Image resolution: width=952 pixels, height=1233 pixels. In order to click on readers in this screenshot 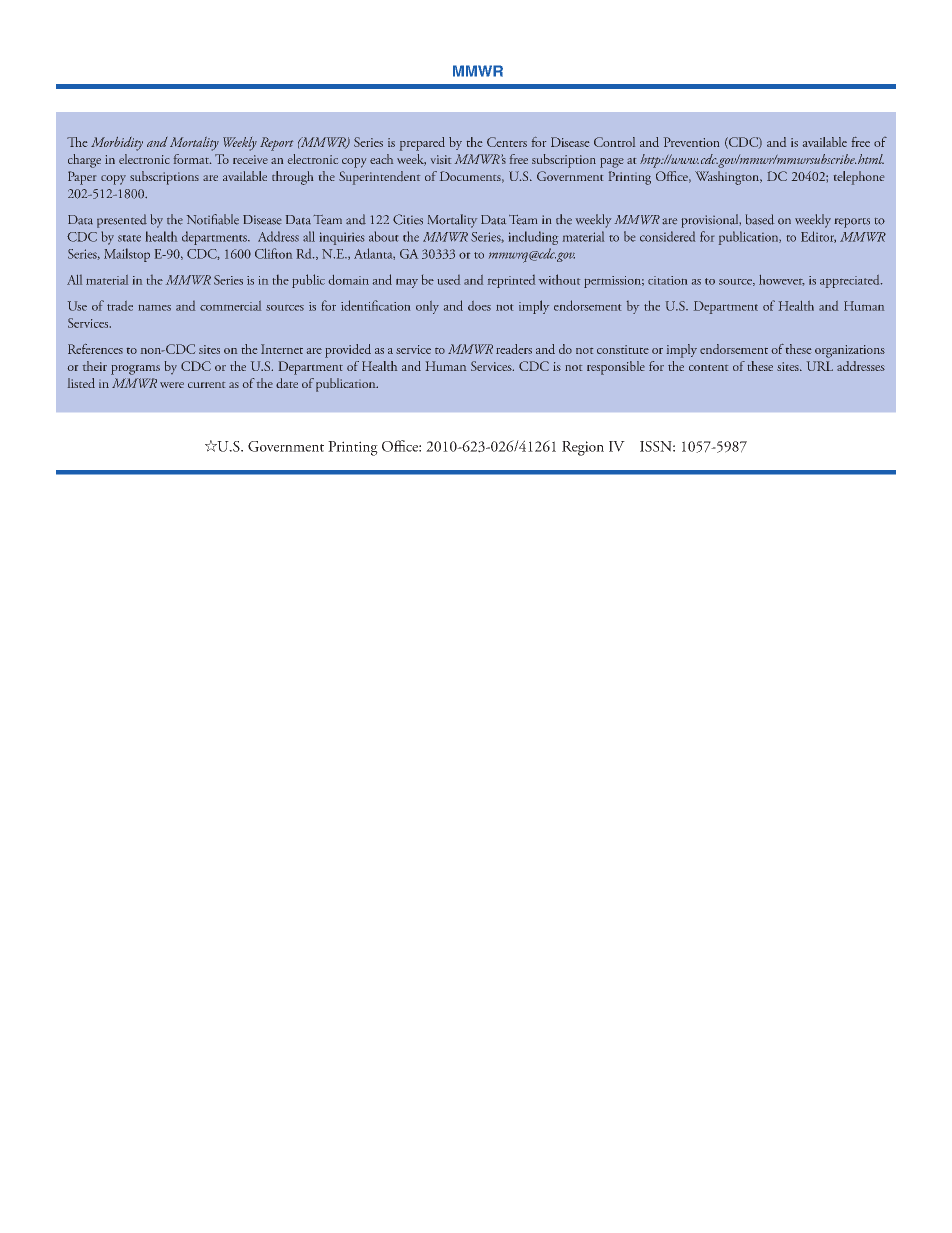, I will do `click(514, 349)`.
